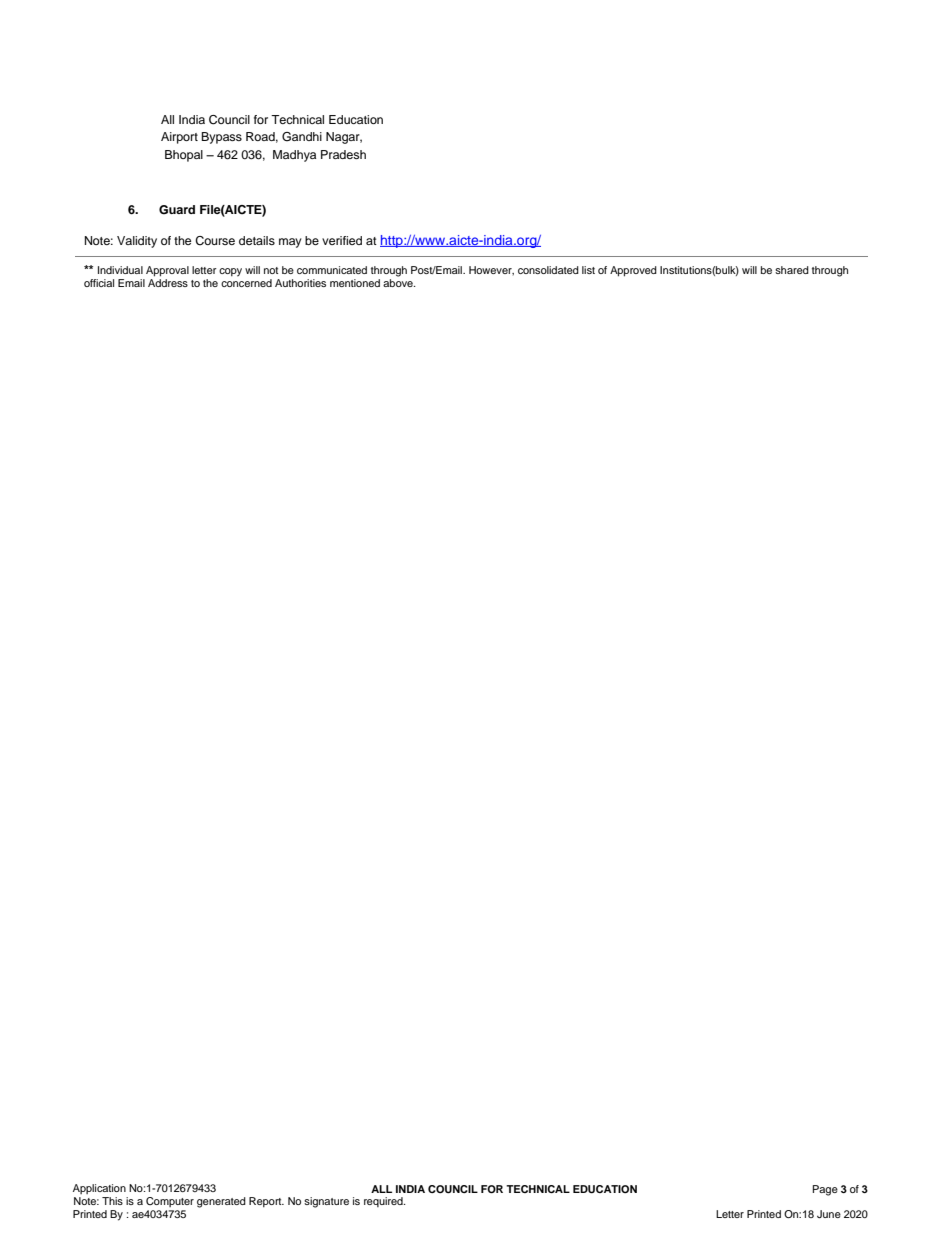 This screenshot has height=1233, width=952. I want to click on shared, so click(792, 270).
